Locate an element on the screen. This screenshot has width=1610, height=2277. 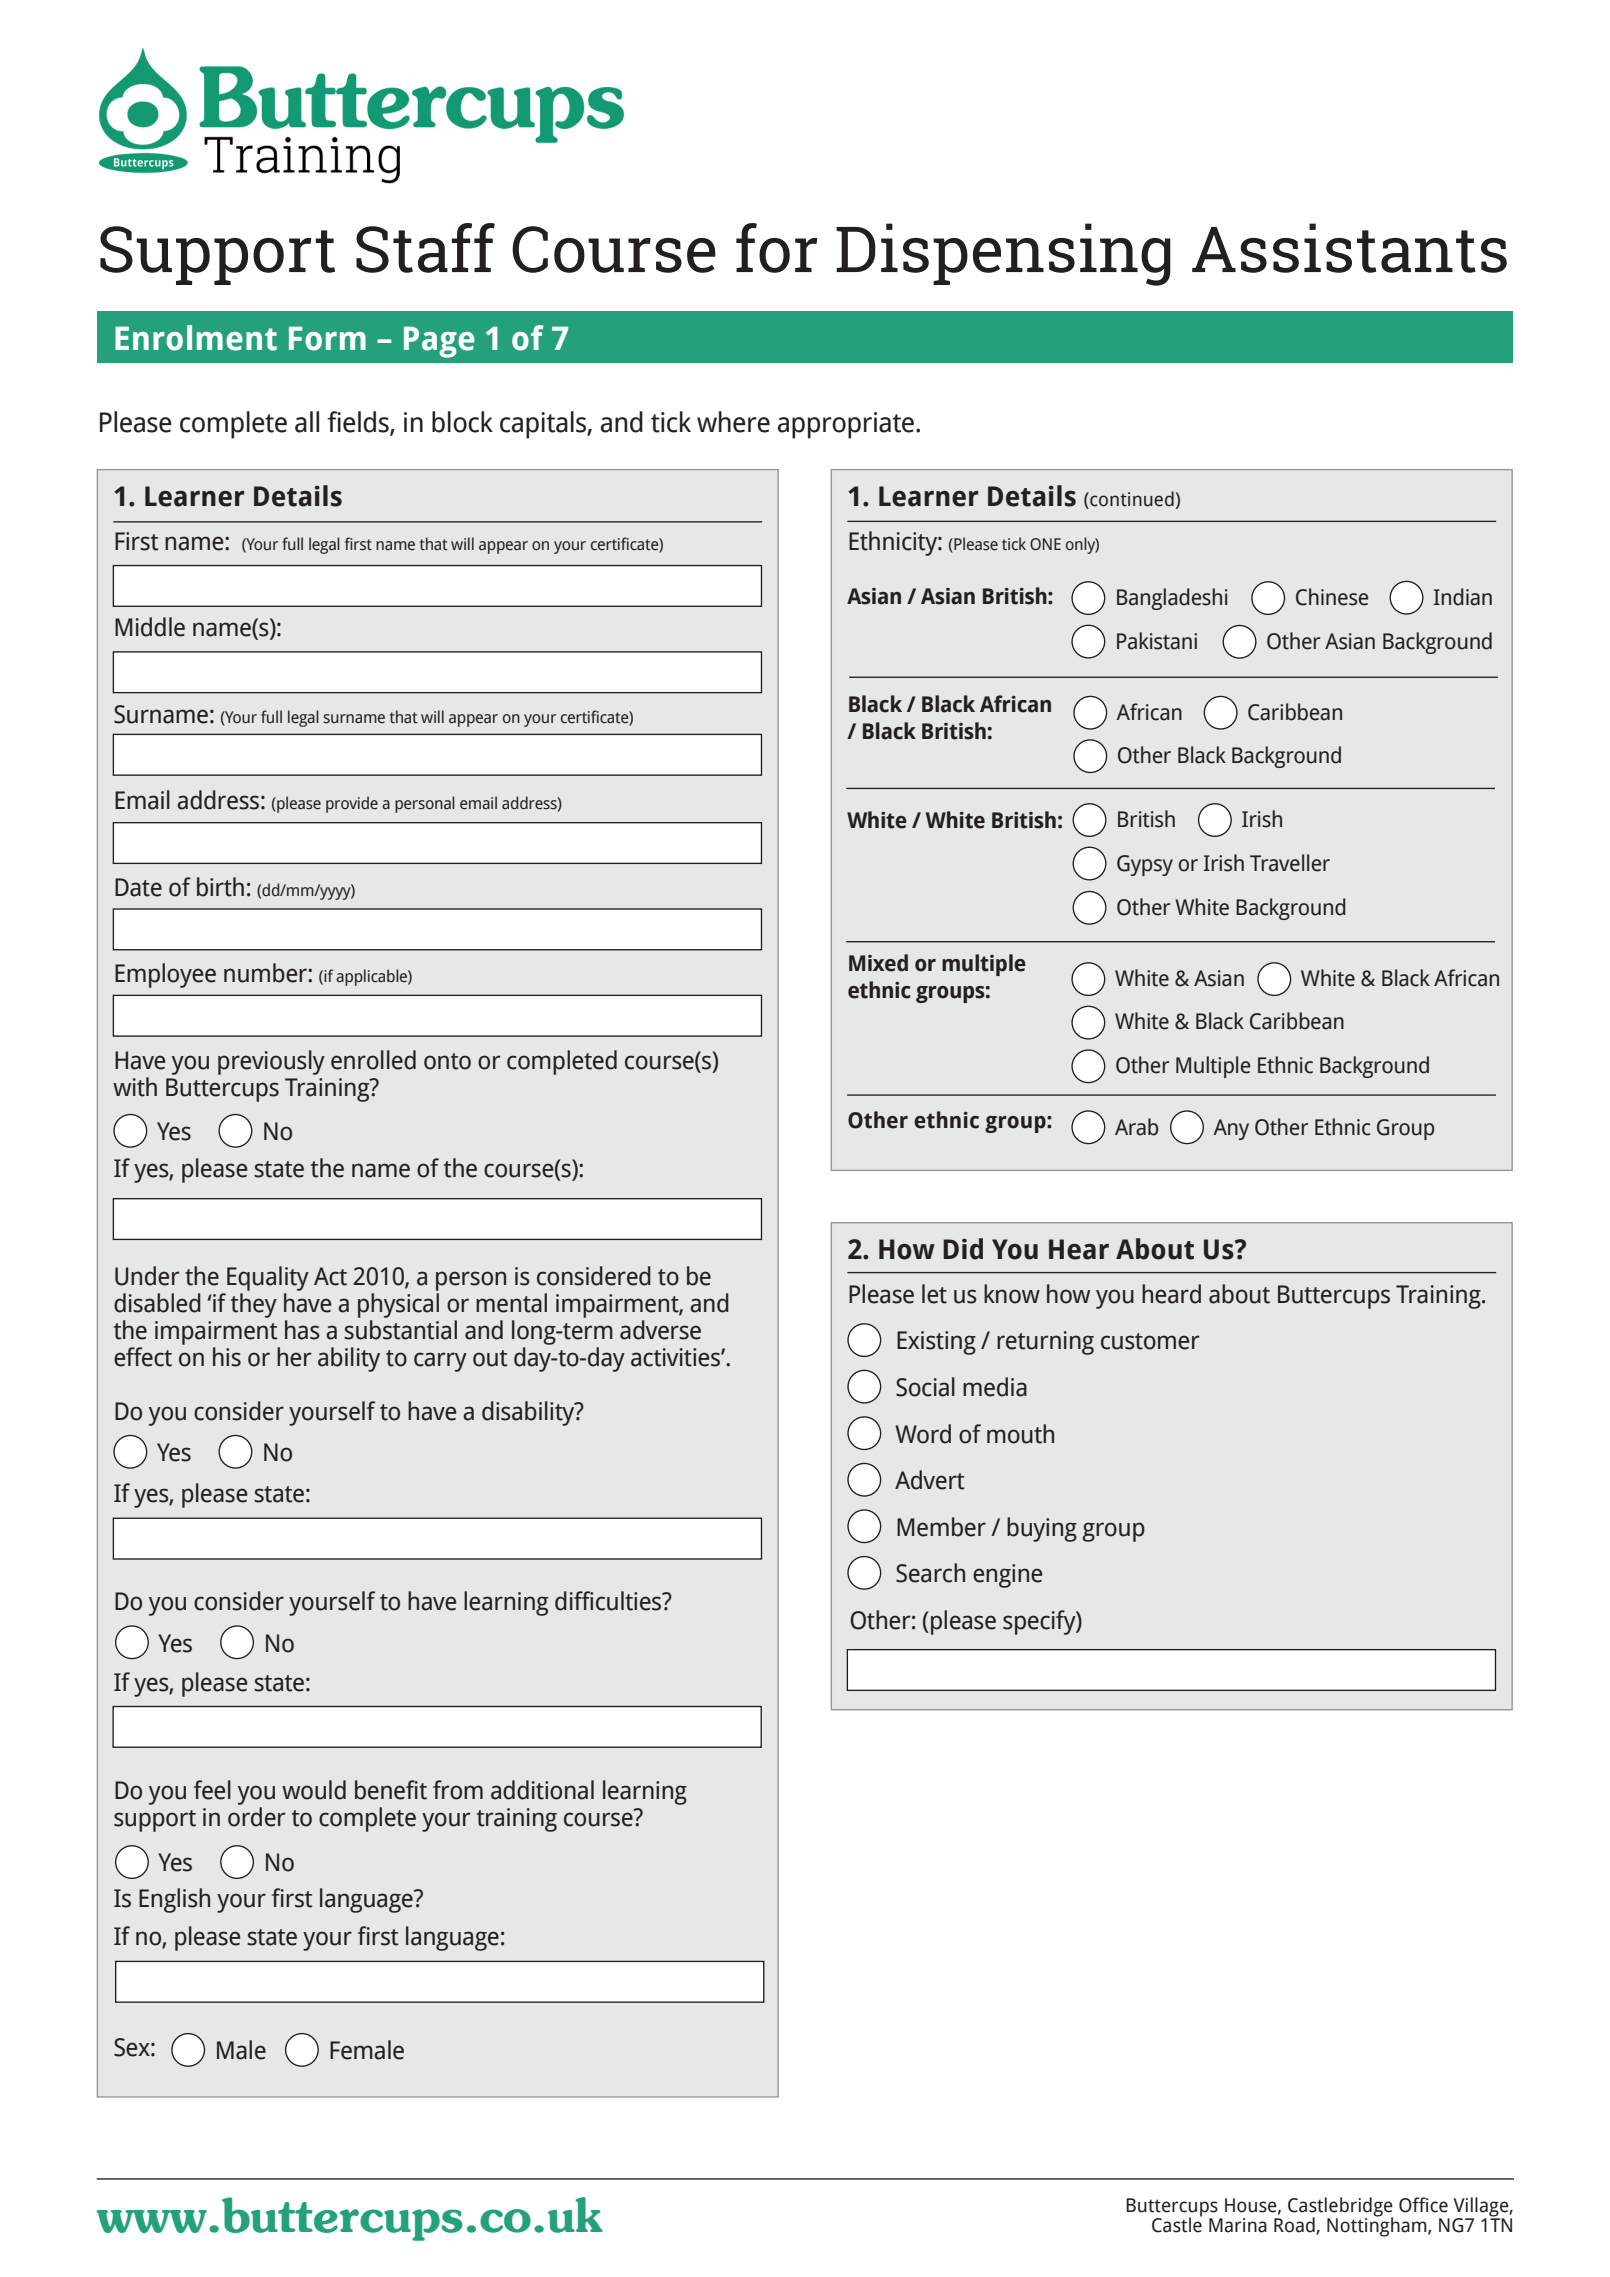
appropriate is located at coordinates (847, 425).
